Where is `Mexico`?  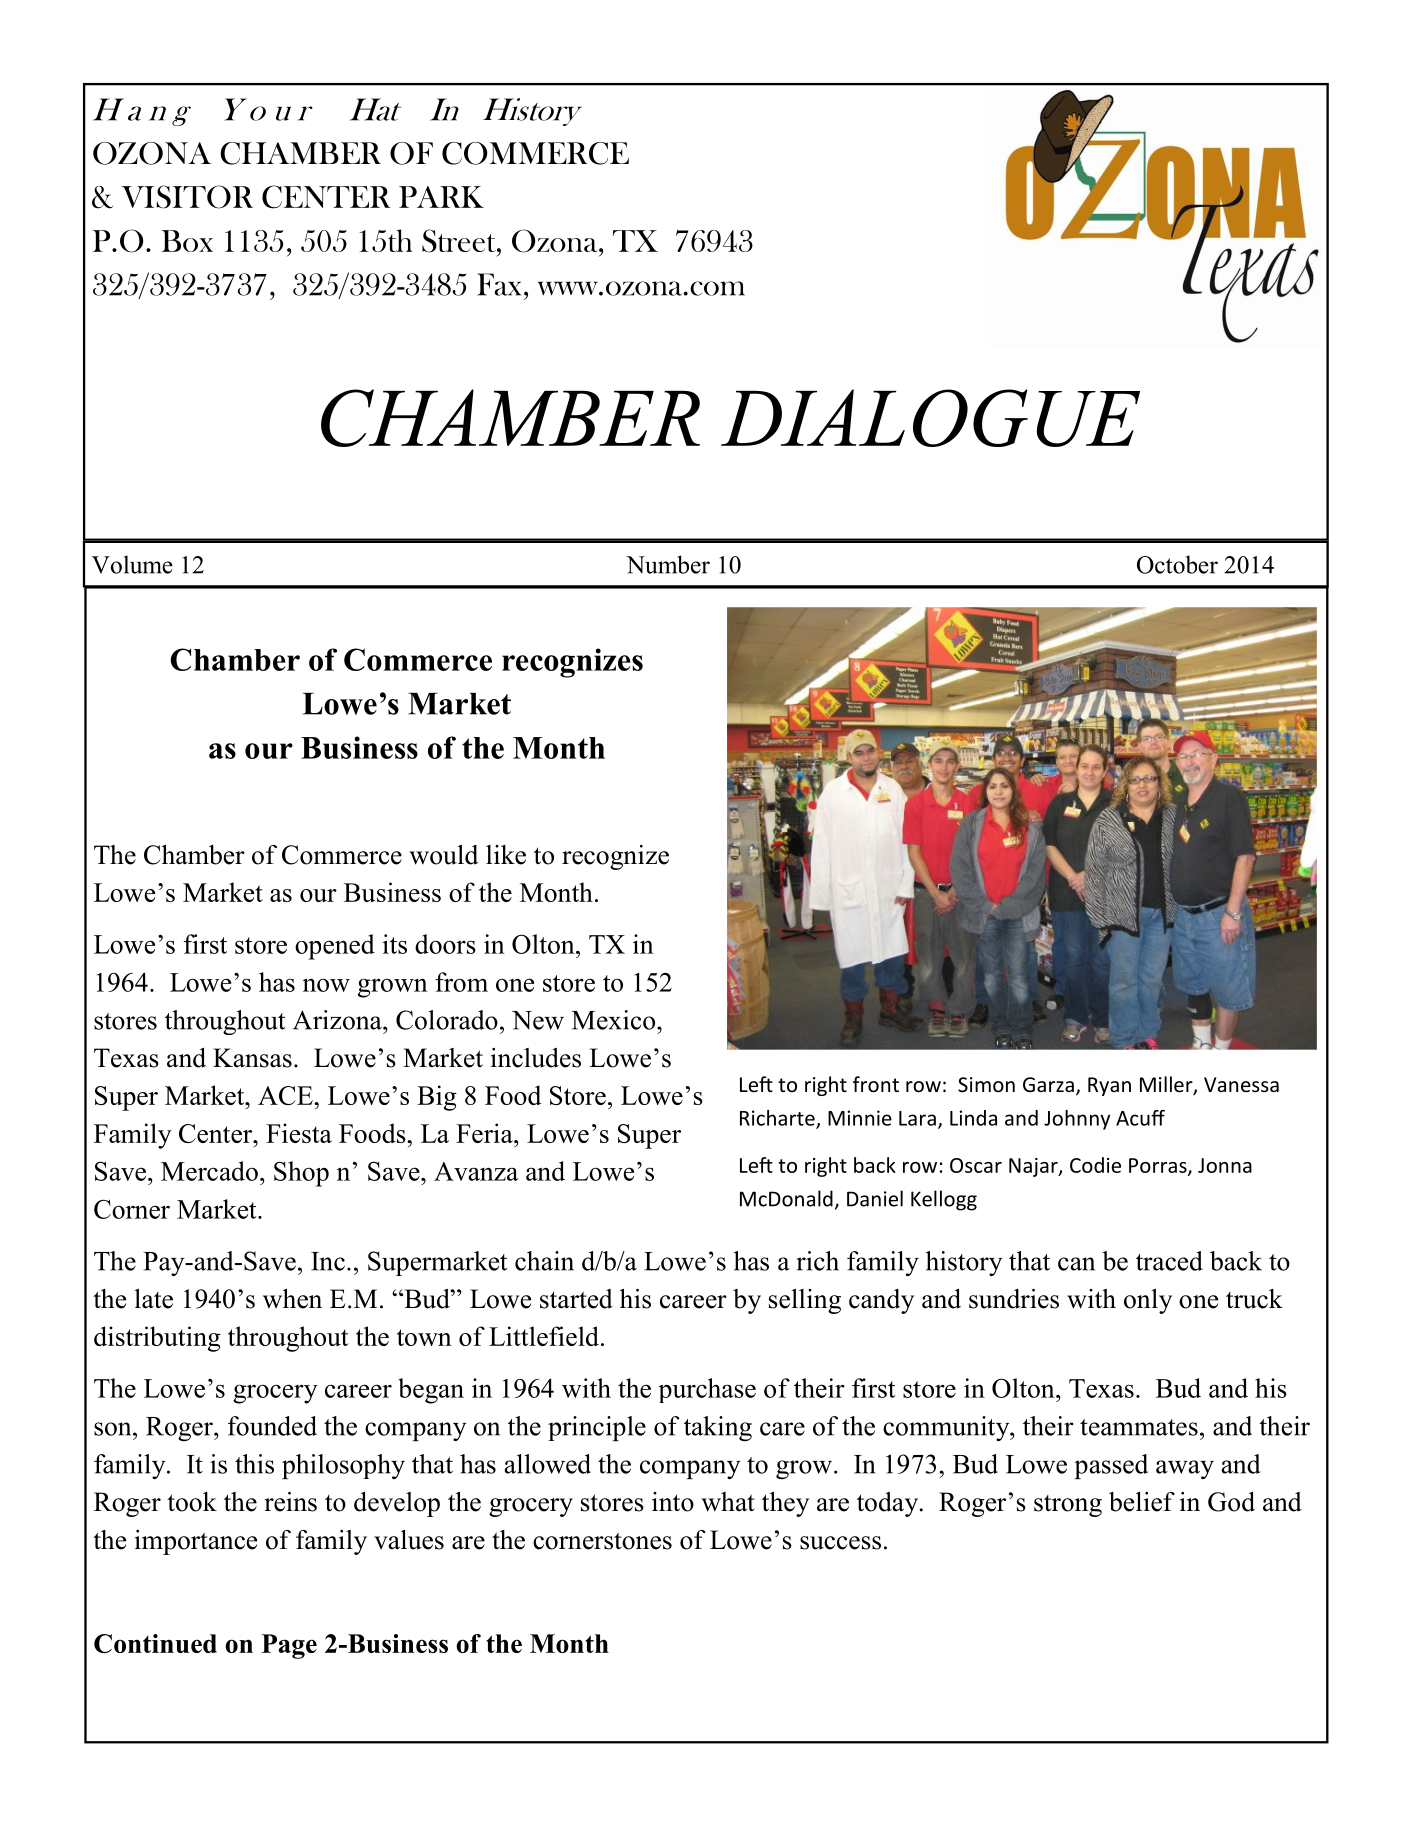 Mexico is located at coordinates (615, 1020).
